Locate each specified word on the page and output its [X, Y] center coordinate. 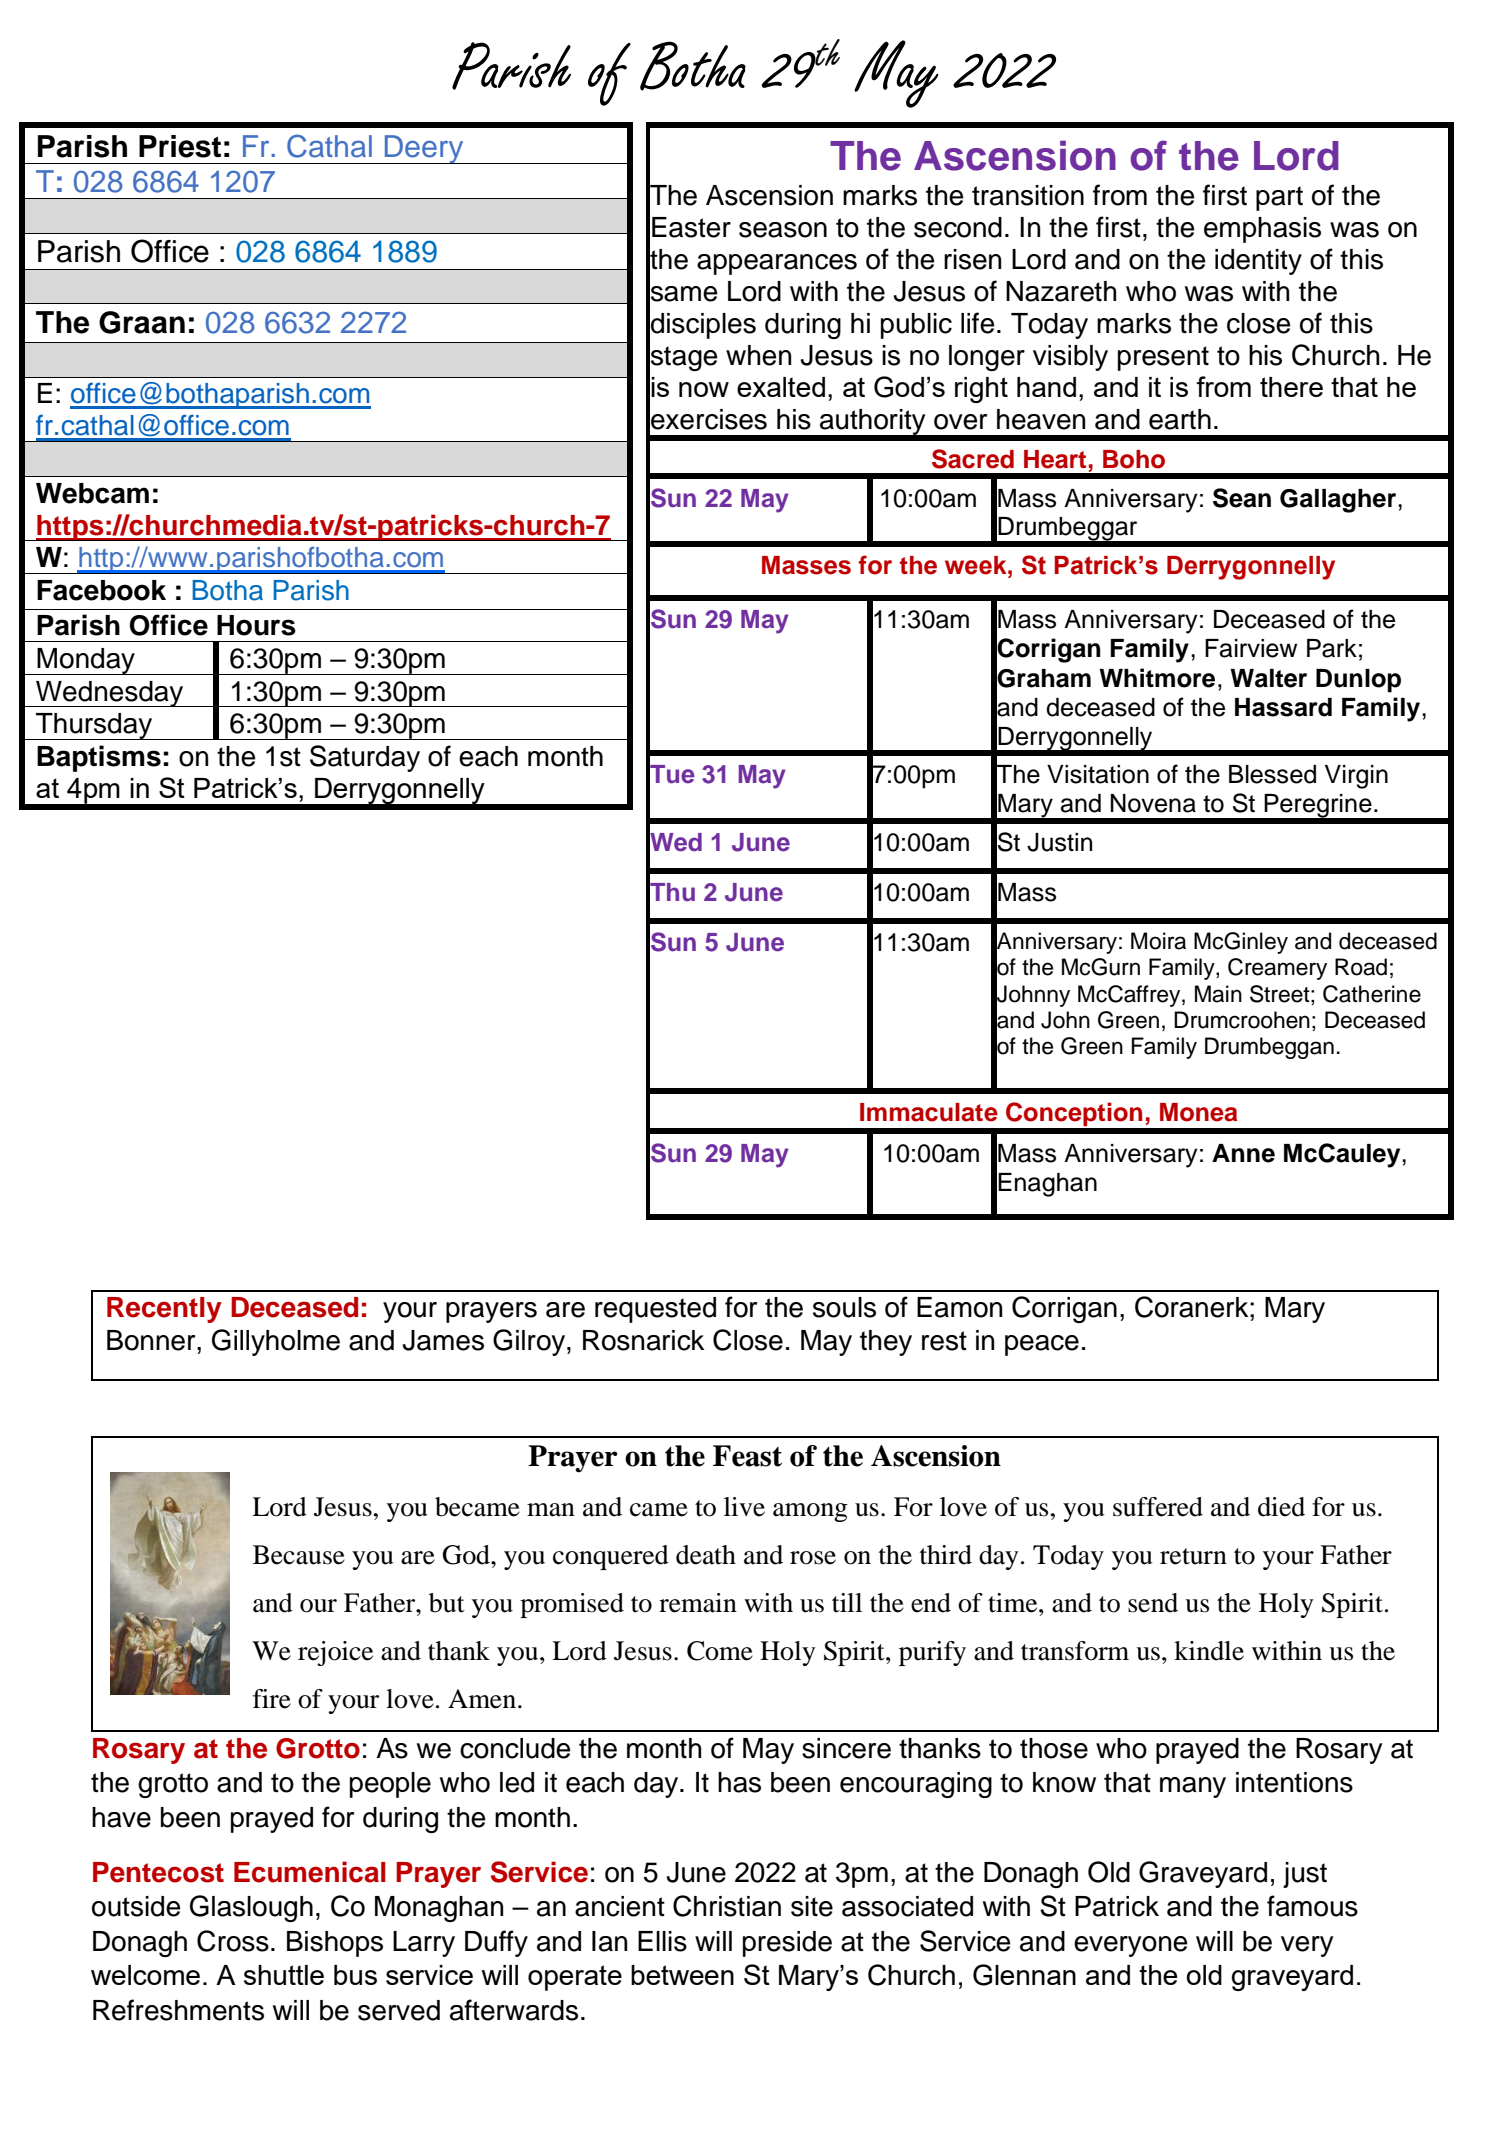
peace [1042, 1345]
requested [655, 1310]
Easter [691, 227]
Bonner [152, 1340]
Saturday [365, 758]
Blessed [1272, 774]
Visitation [1098, 774]
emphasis [1262, 230]
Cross [233, 1941]
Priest [180, 146]
